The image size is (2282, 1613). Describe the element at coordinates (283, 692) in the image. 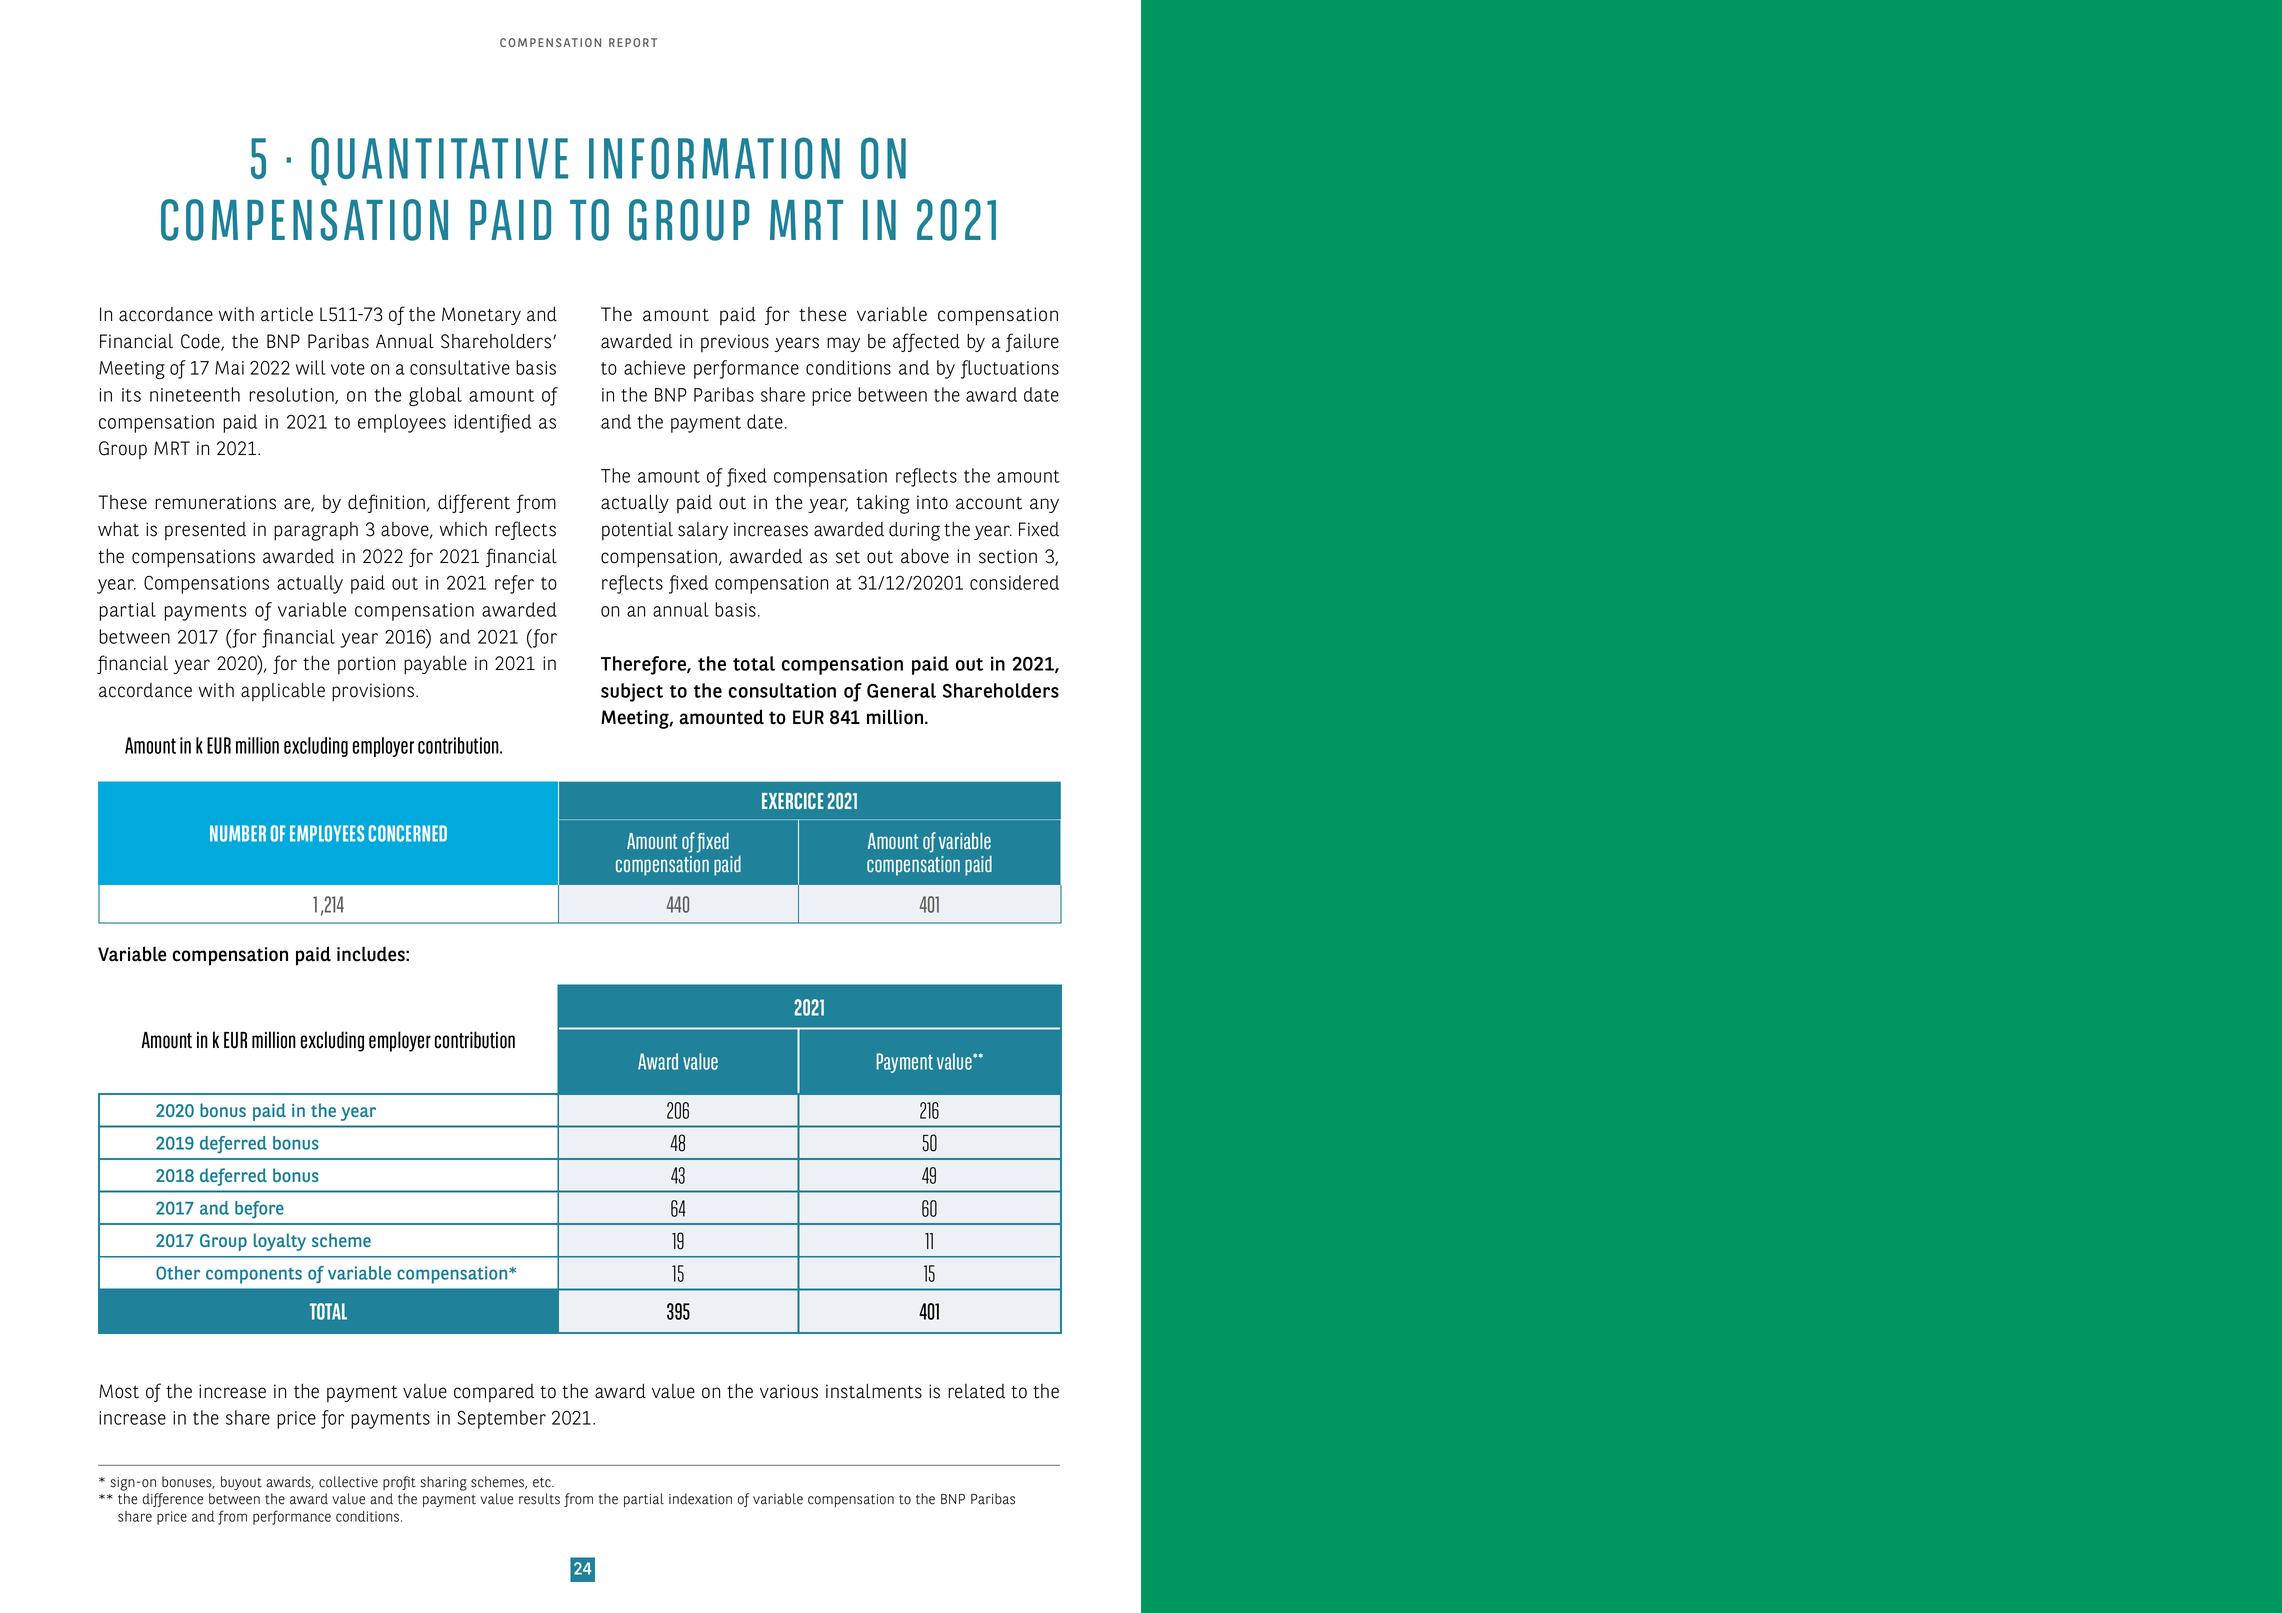

I see `applicable` at that location.
